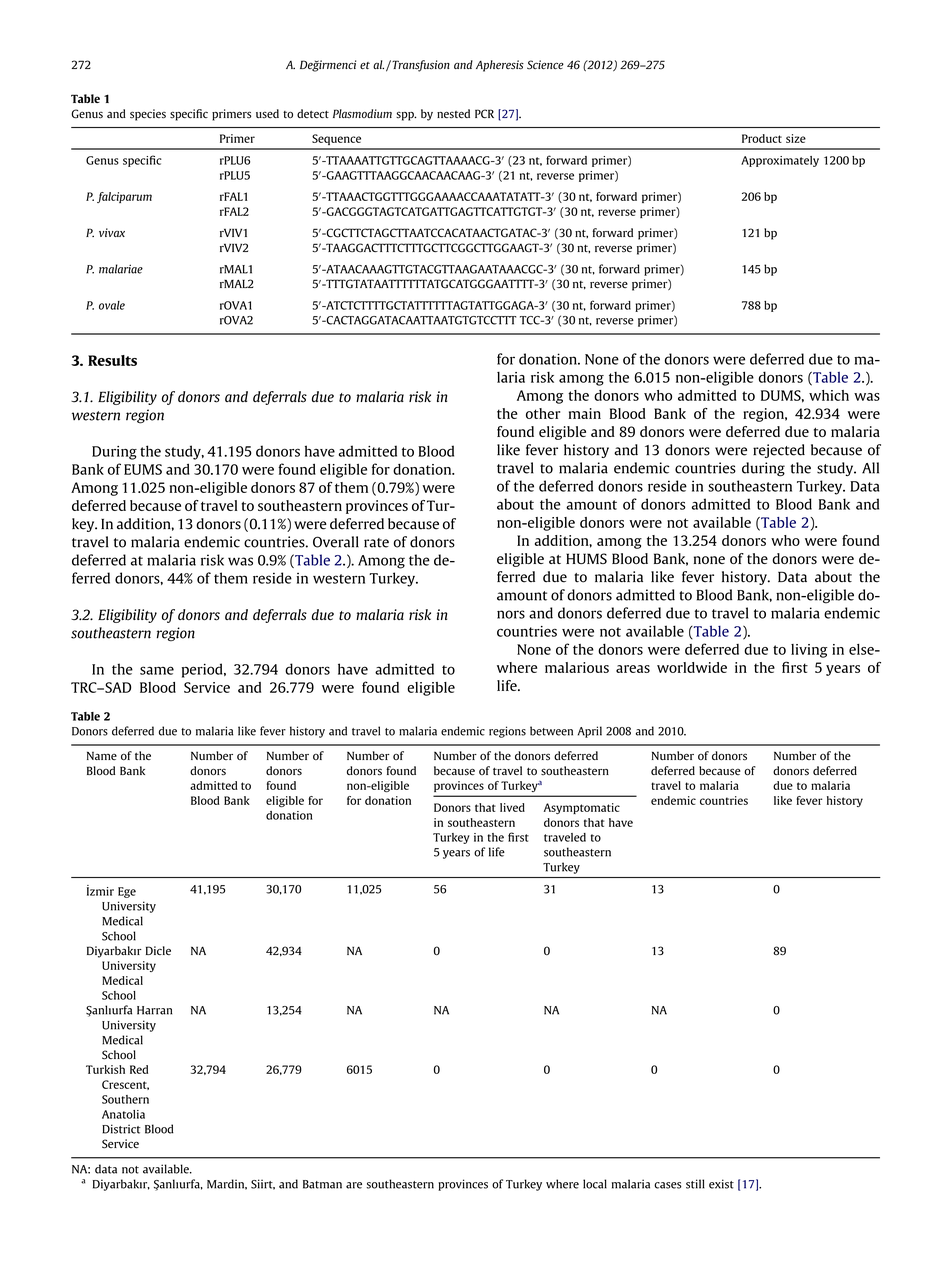 The width and height of the document is (944, 1288). What do you see at coordinates (762, 138) in the document?
I see `Product` at bounding box center [762, 138].
